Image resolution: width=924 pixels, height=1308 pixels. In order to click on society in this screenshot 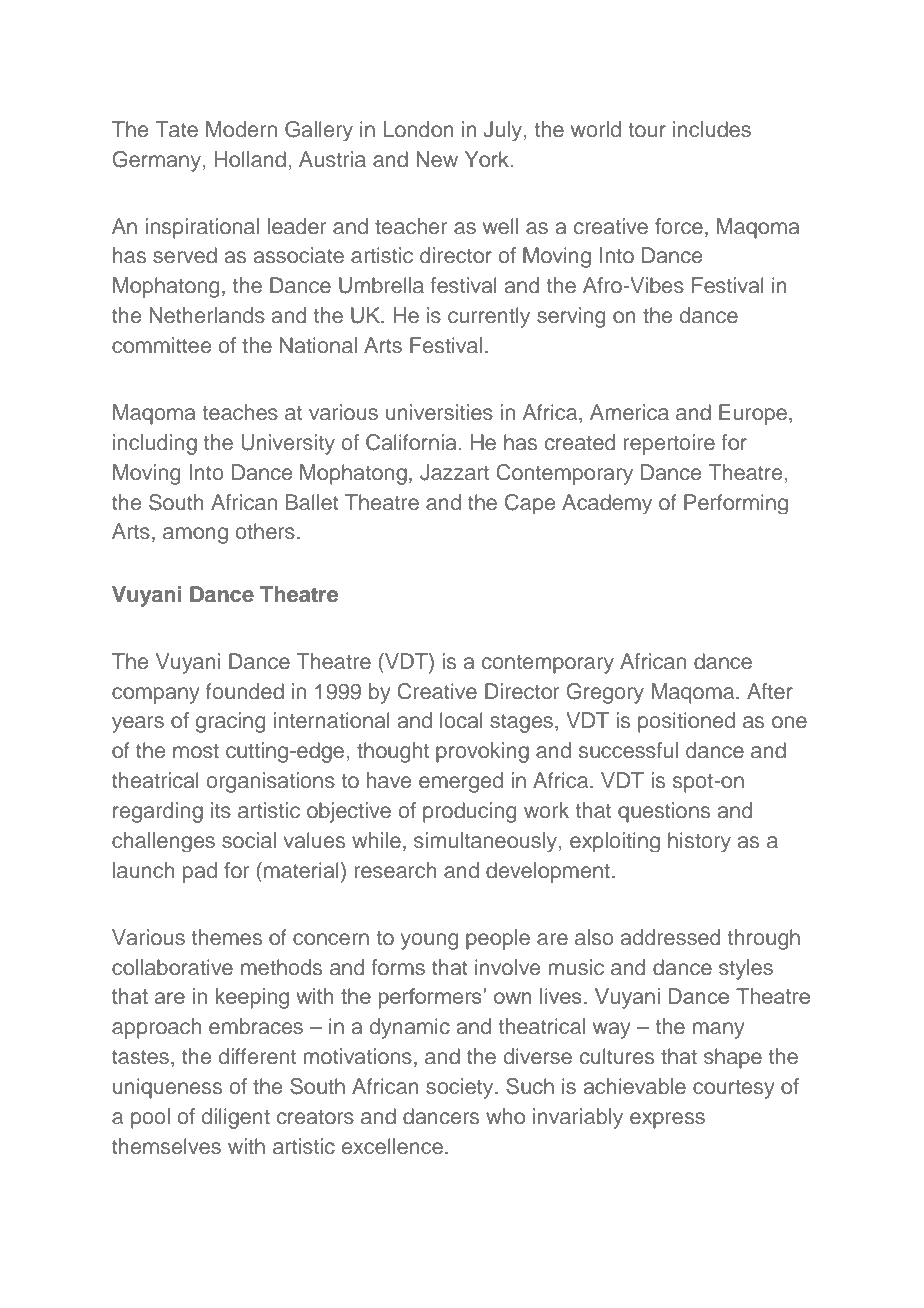, I will do `click(461, 1088)`.
